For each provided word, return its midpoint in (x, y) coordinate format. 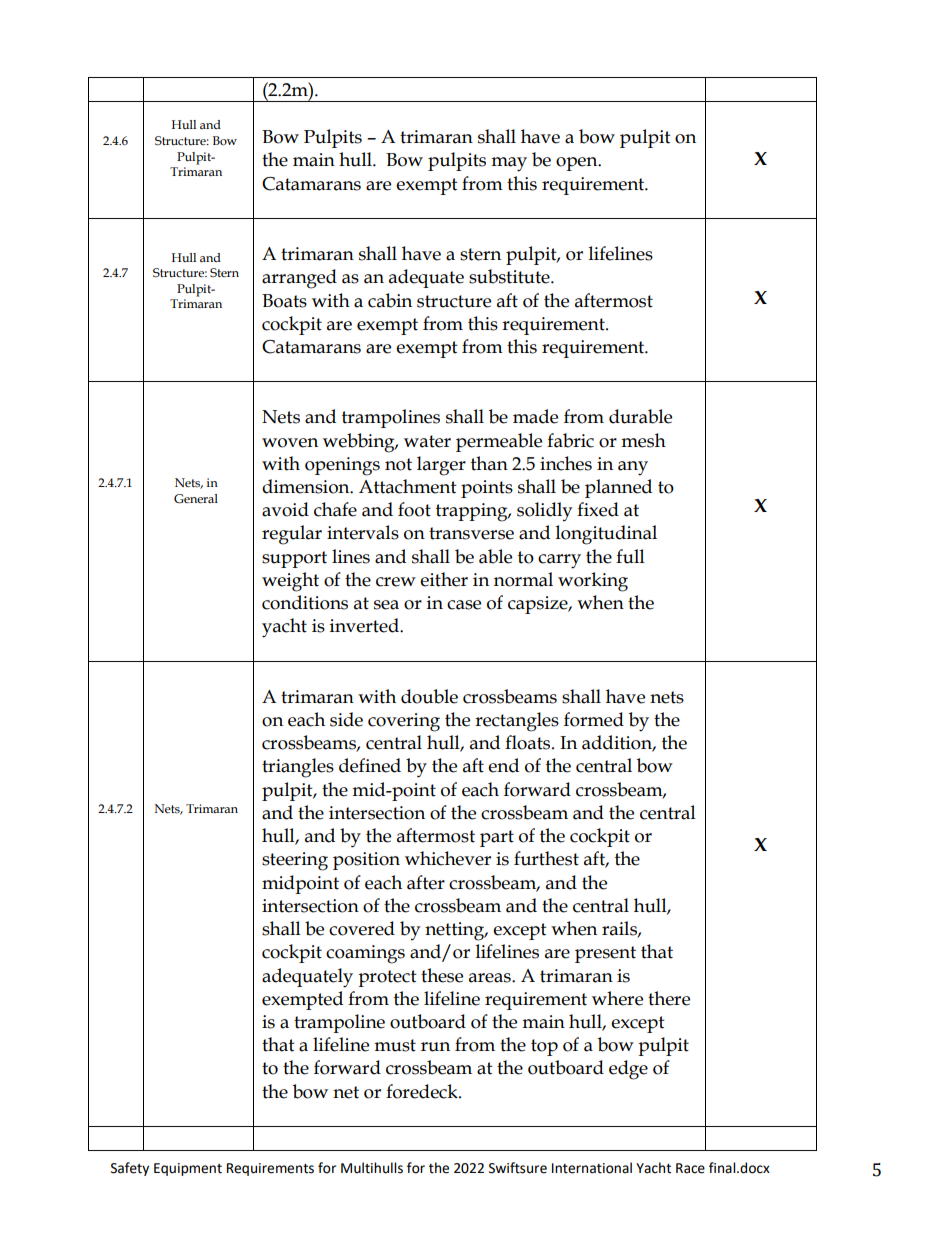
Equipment (188, 1169)
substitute (510, 276)
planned (618, 488)
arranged (299, 279)
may (509, 164)
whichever (448, 858)
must (395, 1045)
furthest (546, 858)
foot (414, 509)
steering (295, 861)
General (196, 499)
